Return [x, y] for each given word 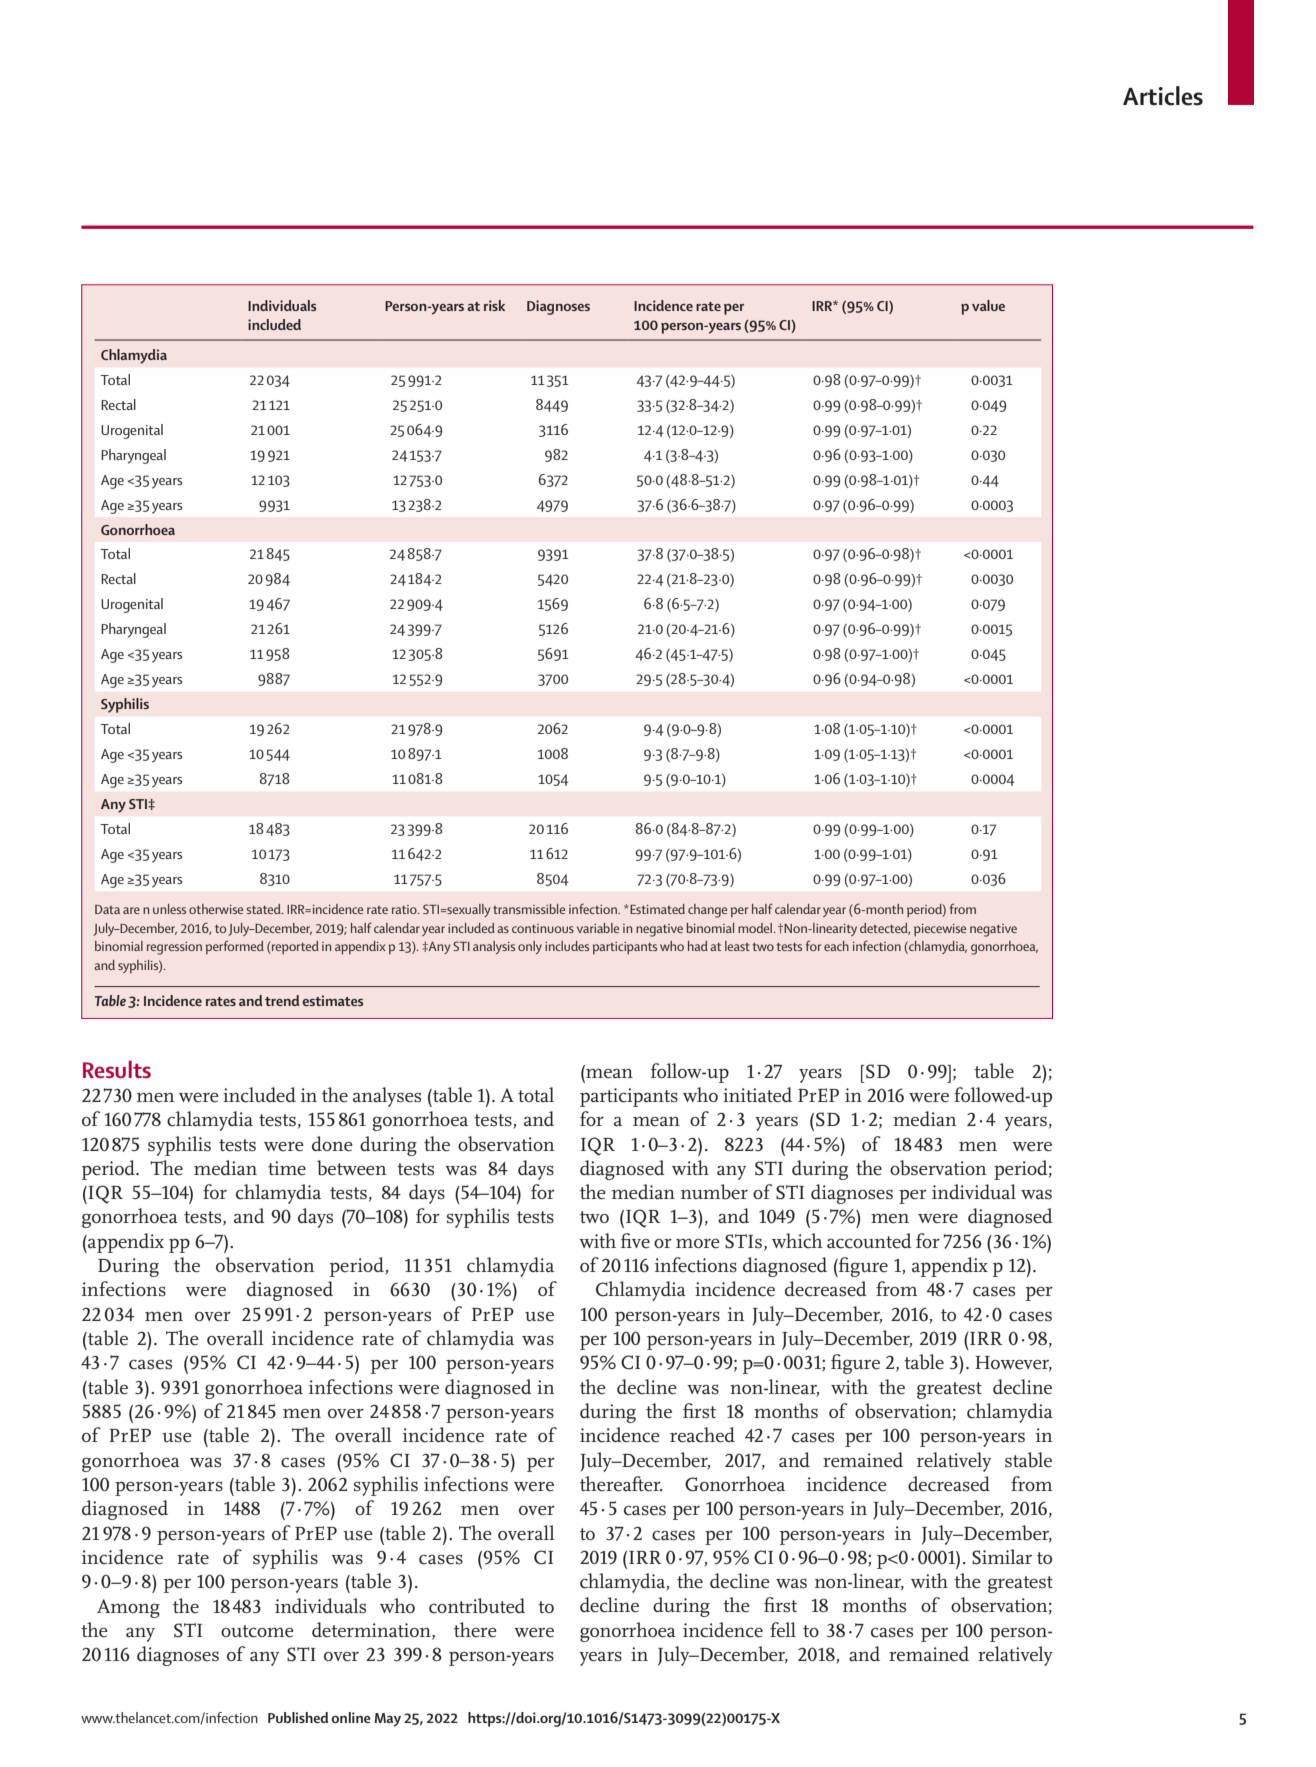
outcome [257, 1631]
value [988, 305]
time [287, 1168]
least [737, 946]
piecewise [940, 930]
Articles [1163, 96]
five [635, 1241]
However [1013, 1364]
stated [265, 909]
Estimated [657, 909]
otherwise [216, 909]
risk [494, 305]
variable [598, 928]
